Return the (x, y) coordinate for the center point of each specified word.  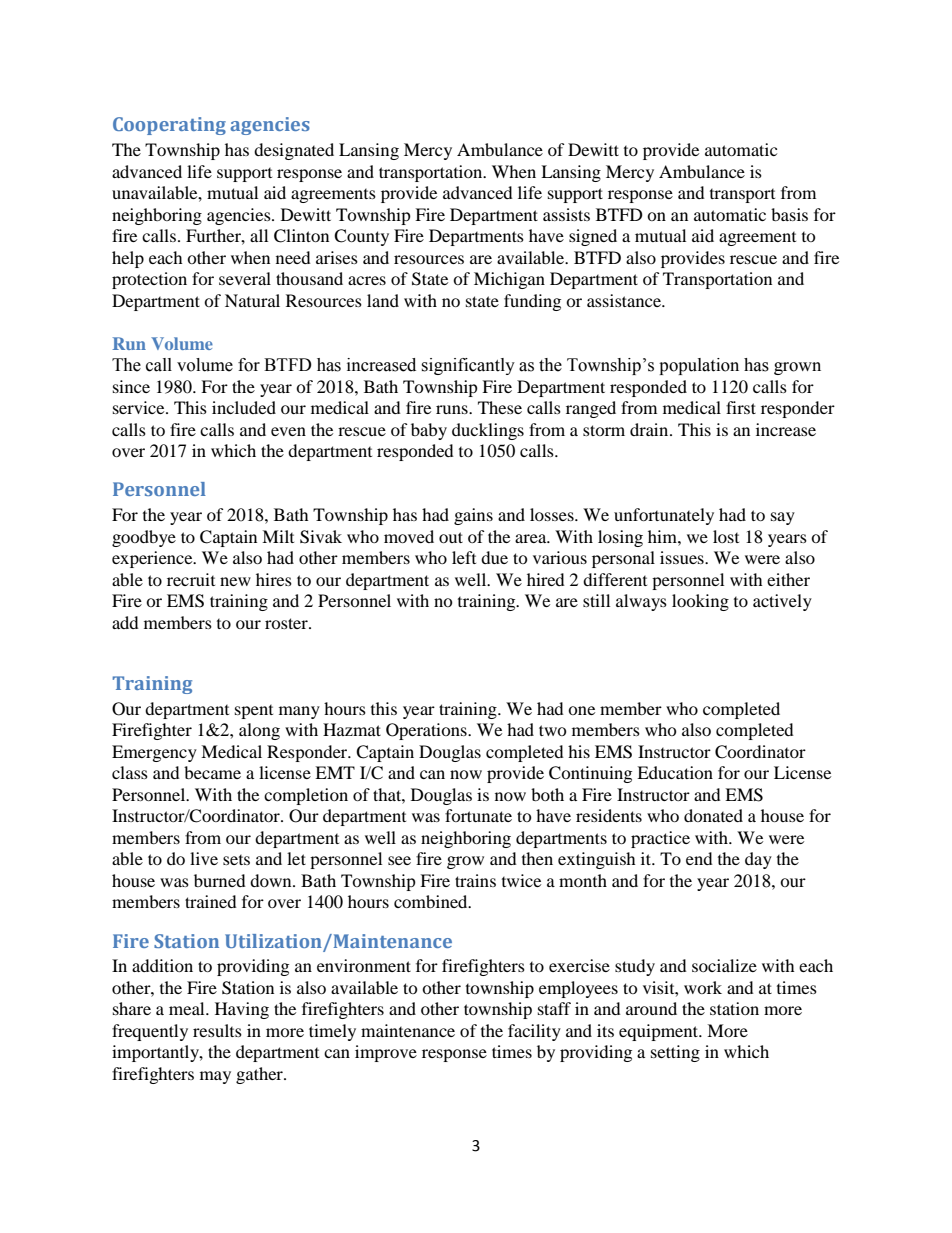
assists (566, 214)
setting (675, 1053)
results (217, 1030)
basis (789, 214)
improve (386, 1053)
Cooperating (169, 126)
